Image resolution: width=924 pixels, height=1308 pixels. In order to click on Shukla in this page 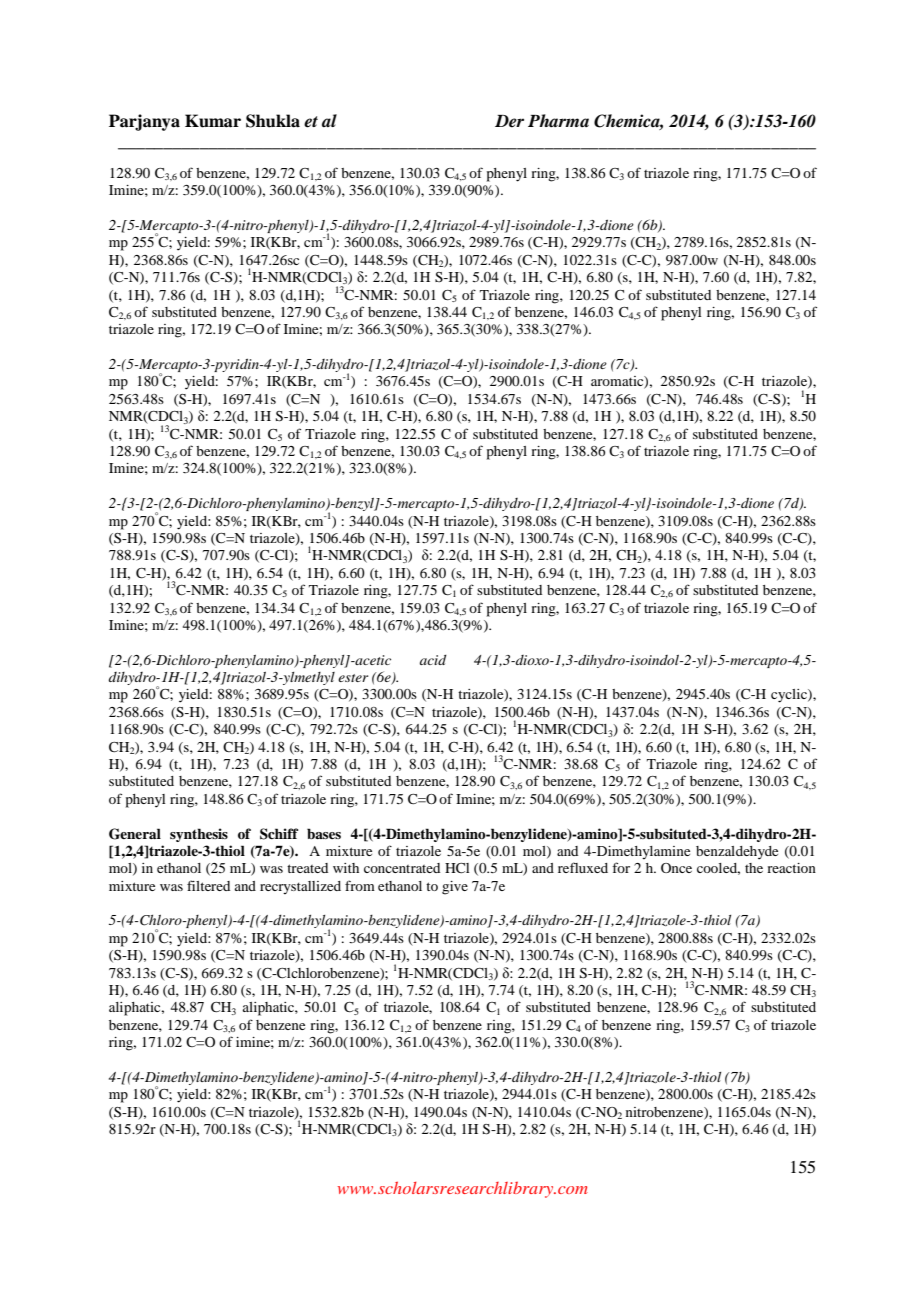, I will do `click(273, 121)`.
